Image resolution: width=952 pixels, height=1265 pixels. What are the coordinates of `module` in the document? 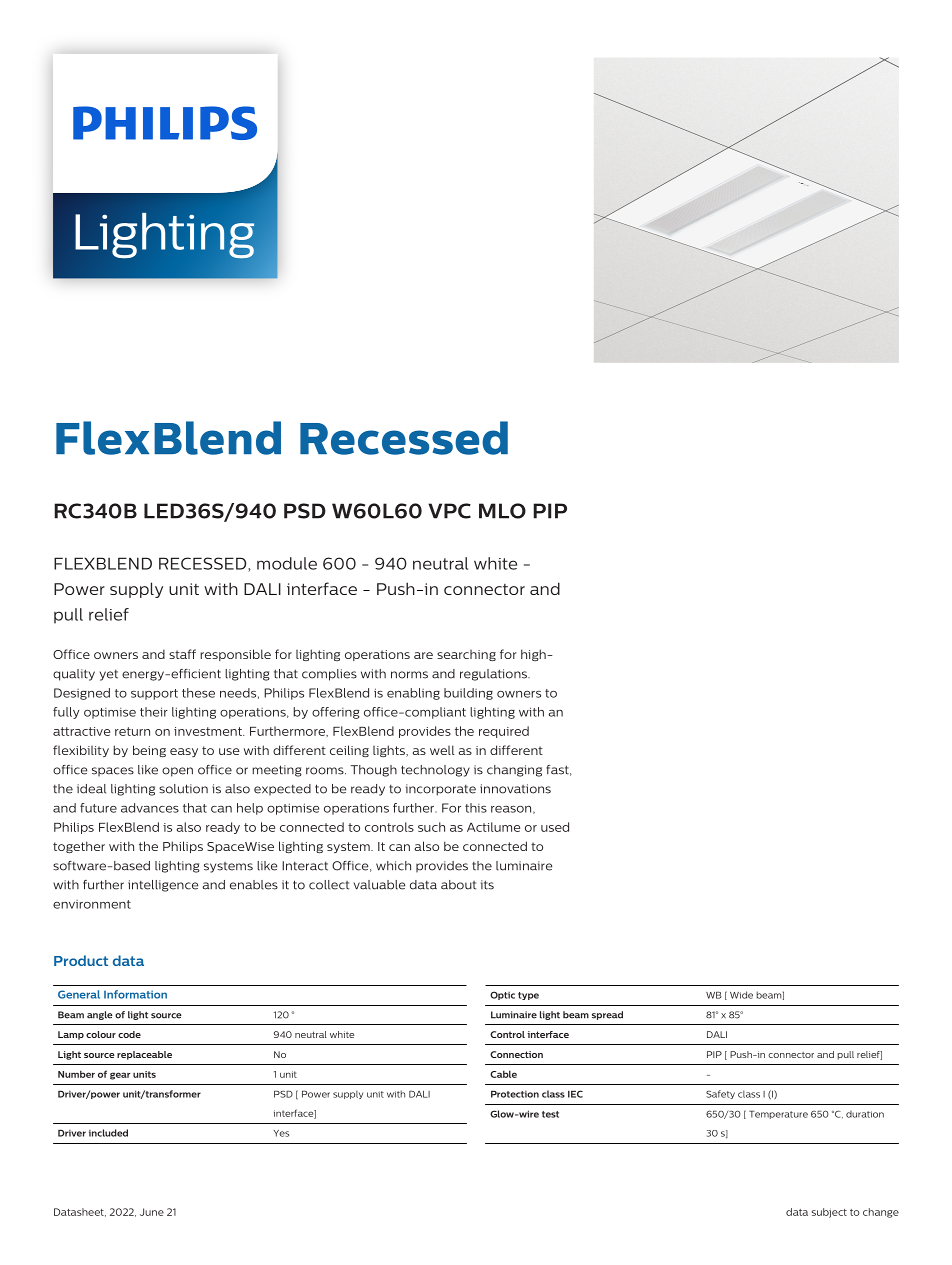 It's located at (287, 563).
